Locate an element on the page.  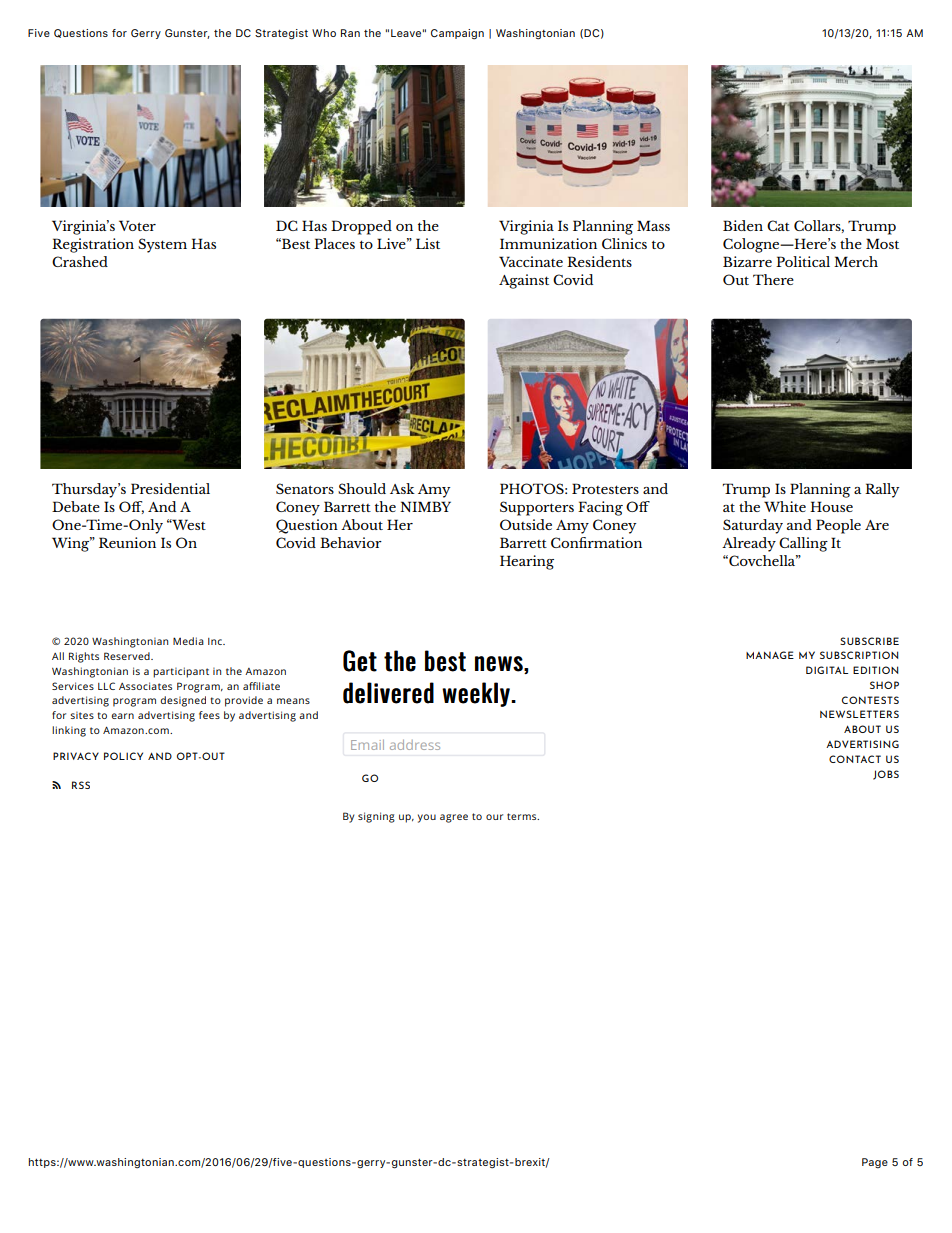
Page is located at coordinates (875, 1163).
